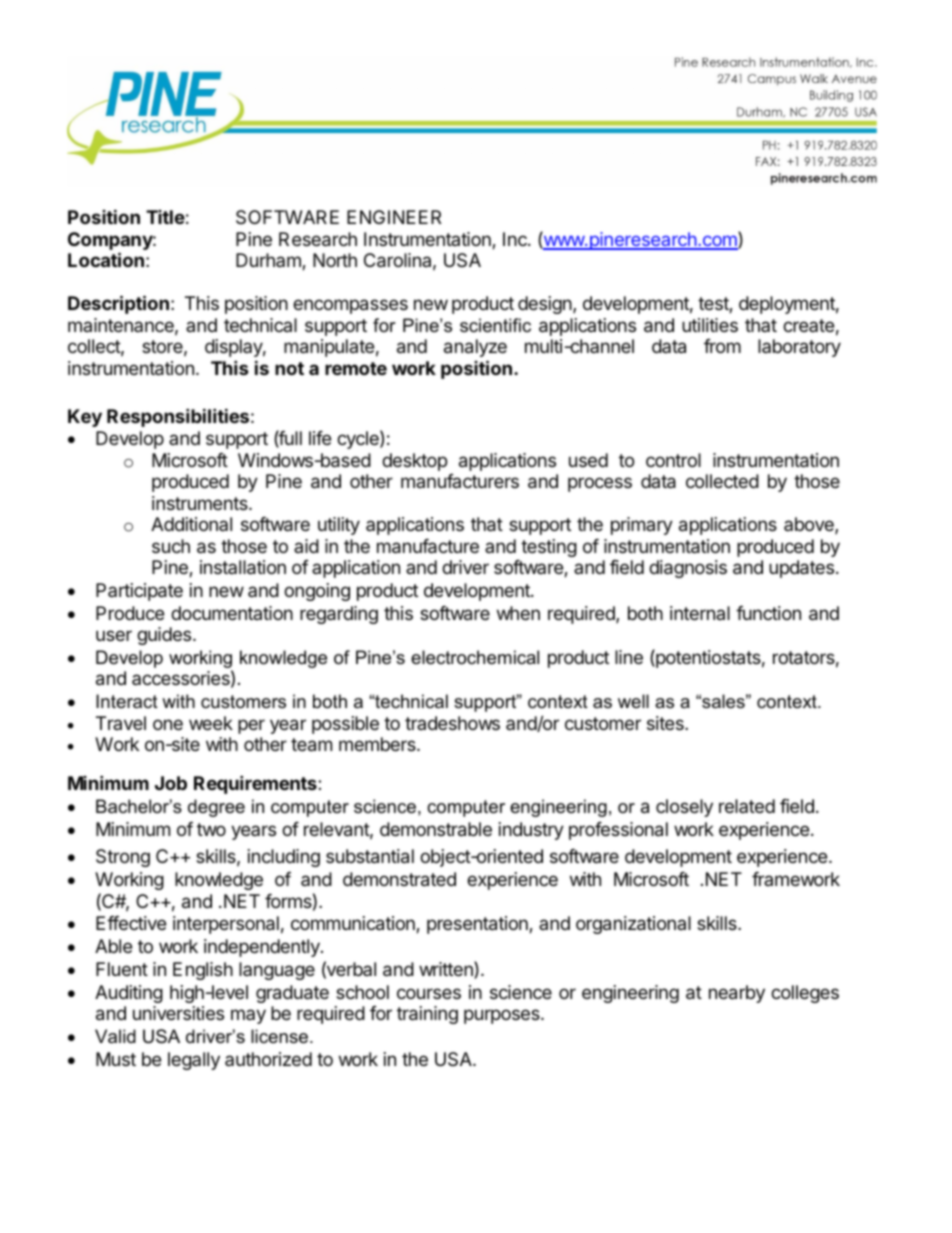 The width and height of the screenshot is (952, 1233). I want to click on training, so click(427, 1015).
